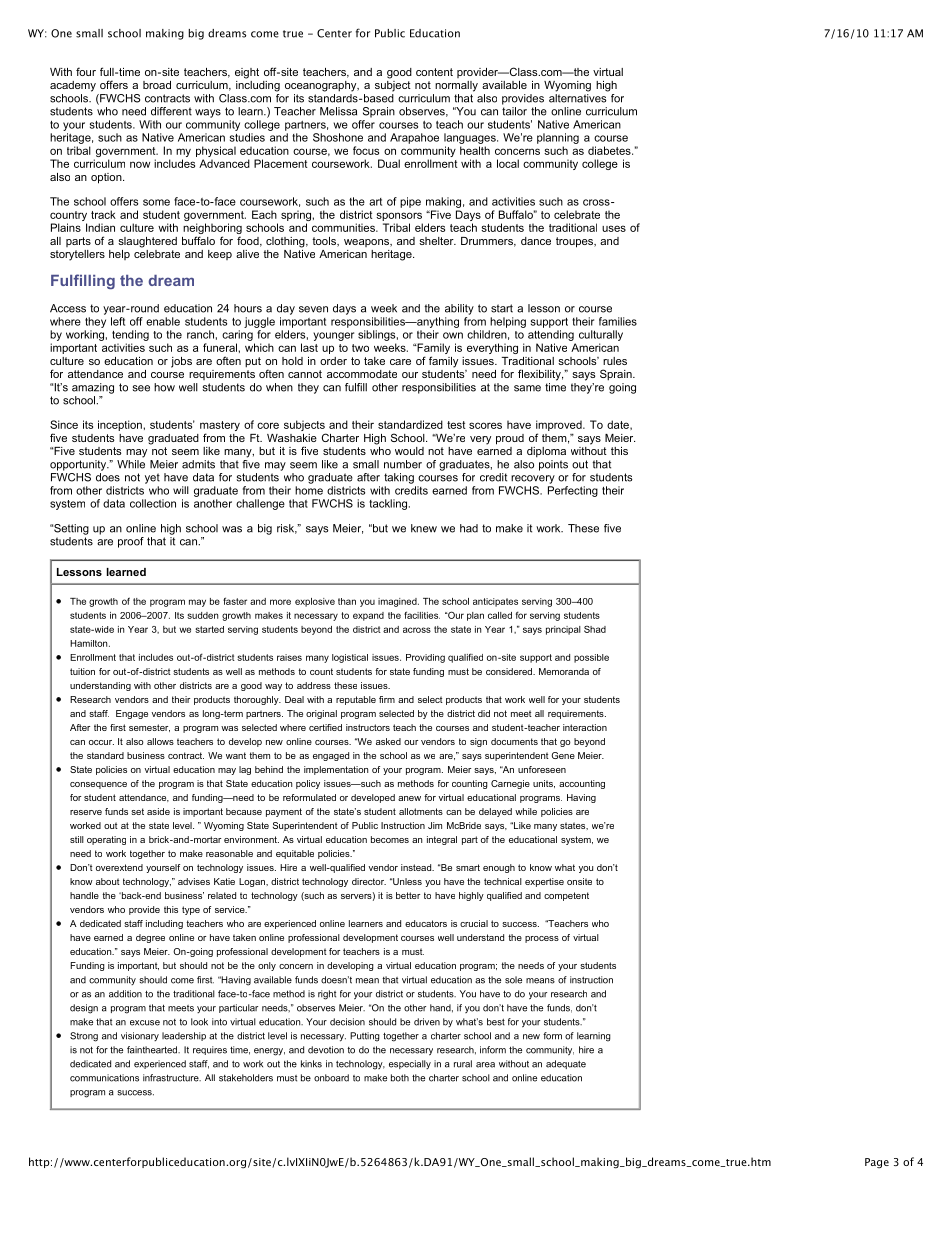 The width and height of the image is (952, 1233). Describe the element at coordinates (877, 1163) in the image. I see `Page` at that location.
